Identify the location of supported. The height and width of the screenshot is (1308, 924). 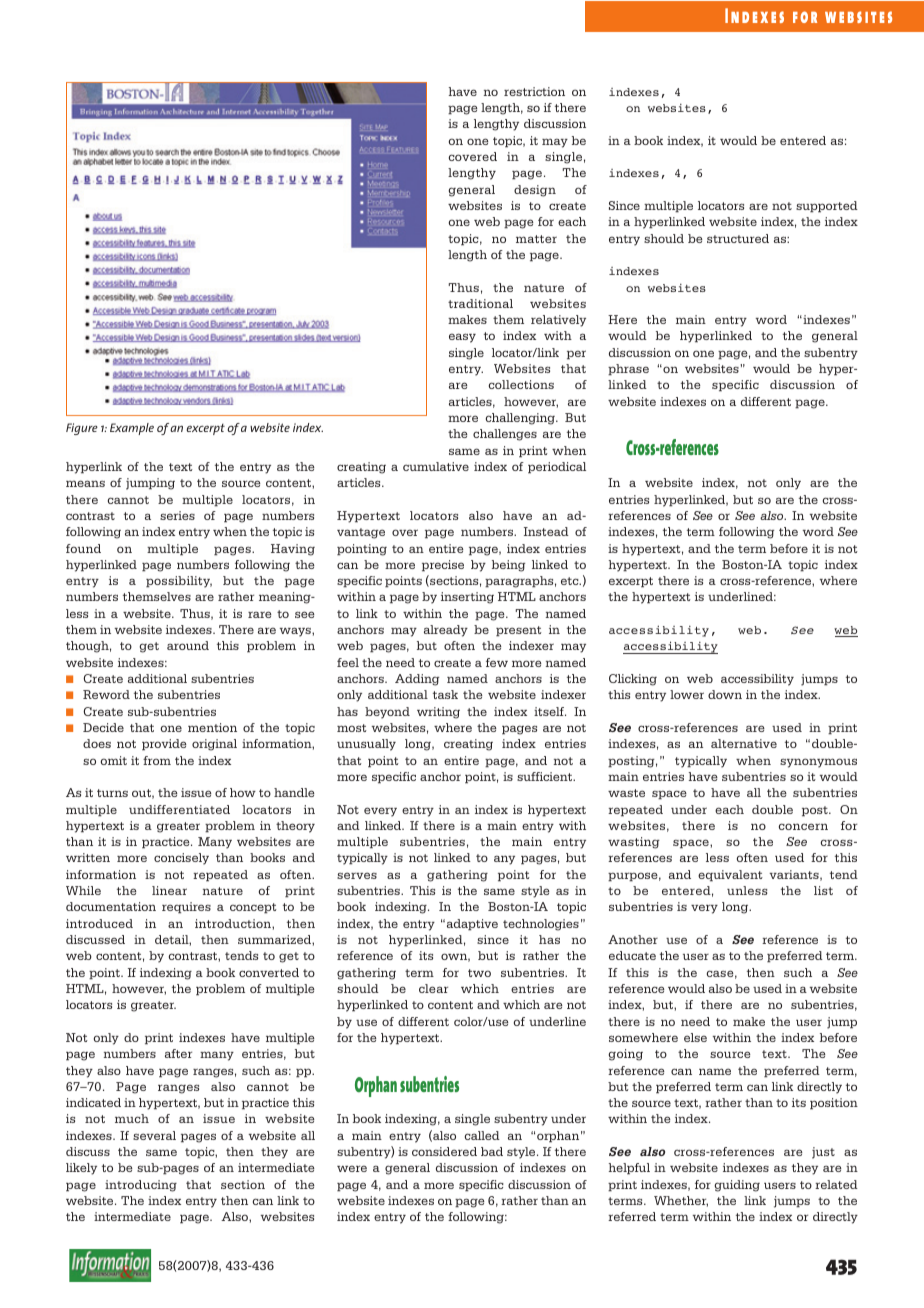
(827, 207).
